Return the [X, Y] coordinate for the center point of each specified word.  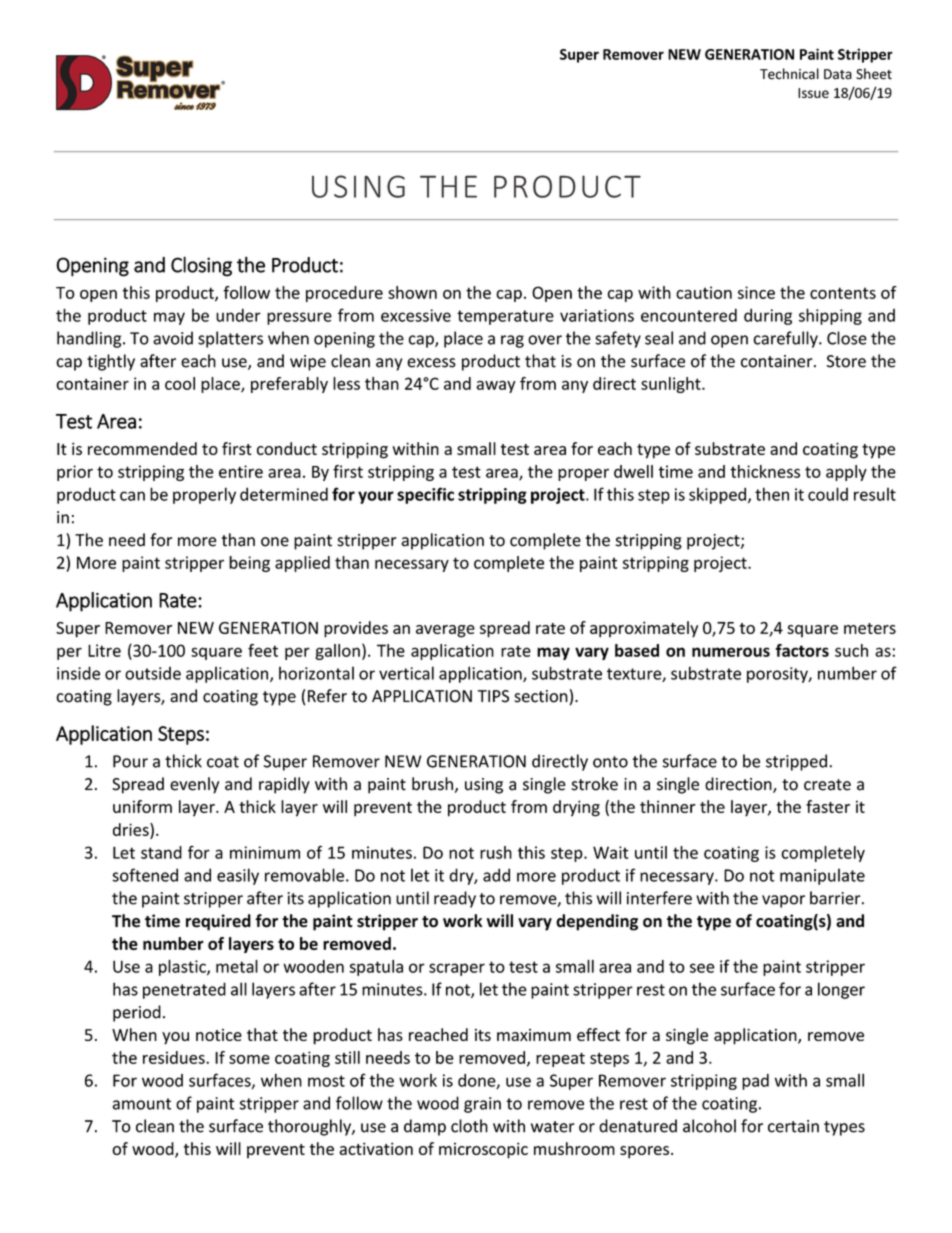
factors [802, 650]
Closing [201, 266]
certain [793, 1126]
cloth [469, 1126]
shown [412, 292]
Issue [813, 93]
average [445, 631]
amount [142, 1104]
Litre [104, 650]
